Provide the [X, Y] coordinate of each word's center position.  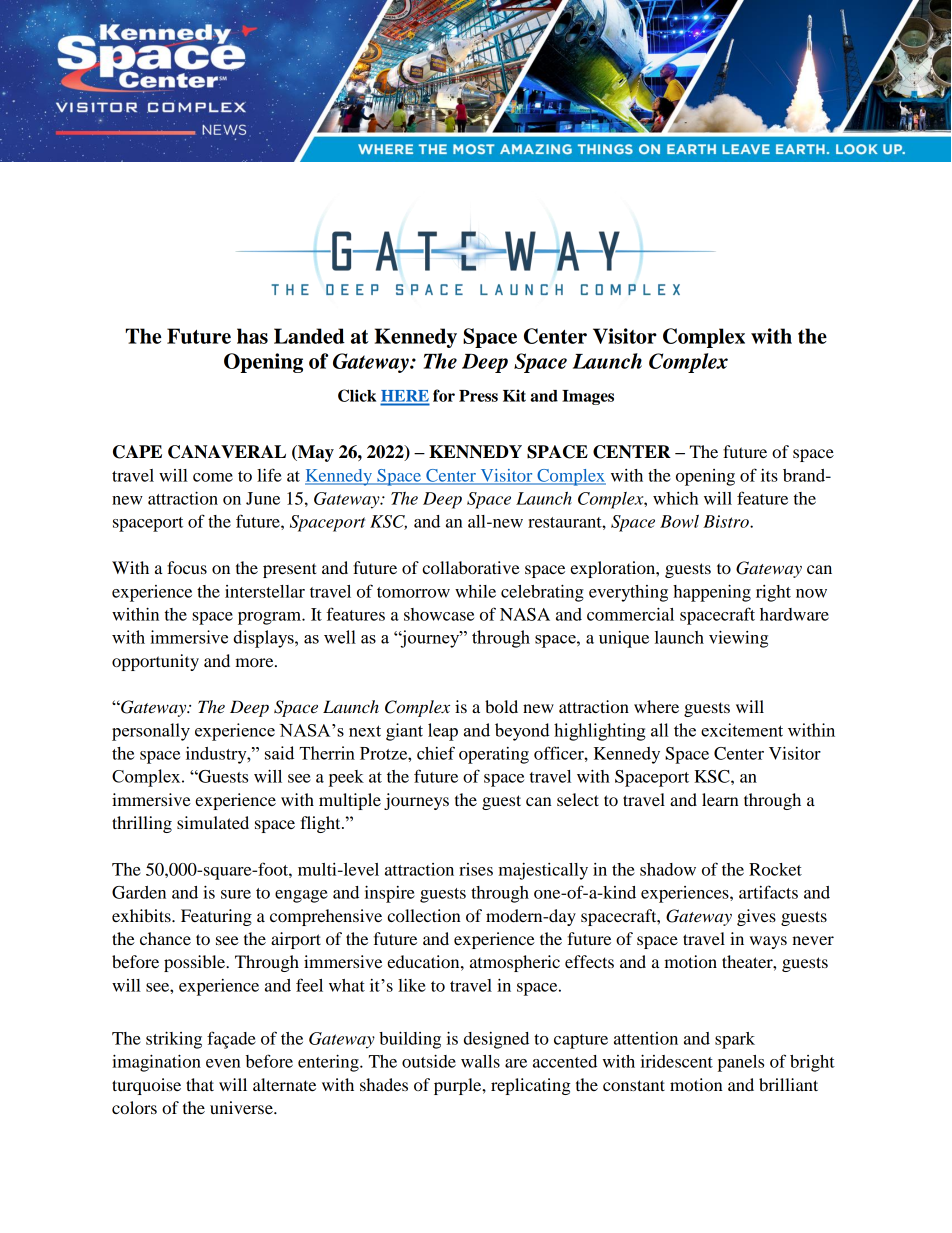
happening [712, 593]
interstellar [265, 591]
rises [476, 869]
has [252, 336]
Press [478, 396]
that [200, 1084]
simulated [213, 822]
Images [588, 397]
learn [720, 799]
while [475, 591]
